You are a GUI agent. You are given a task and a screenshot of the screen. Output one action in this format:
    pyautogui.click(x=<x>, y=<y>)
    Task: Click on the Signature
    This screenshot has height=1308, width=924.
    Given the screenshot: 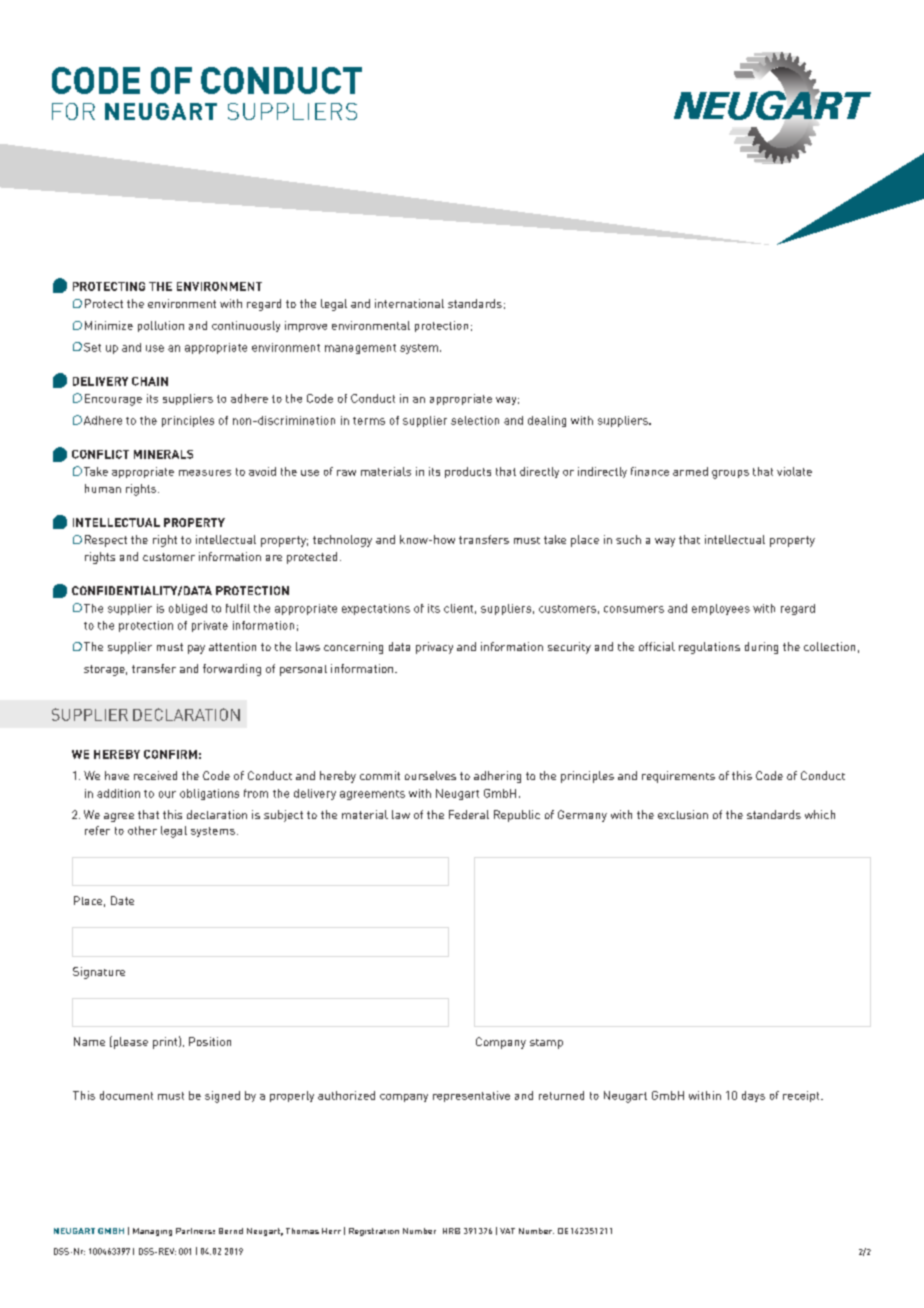 What is the action you would take?
    pyautogui.click(x=99, y=973)
